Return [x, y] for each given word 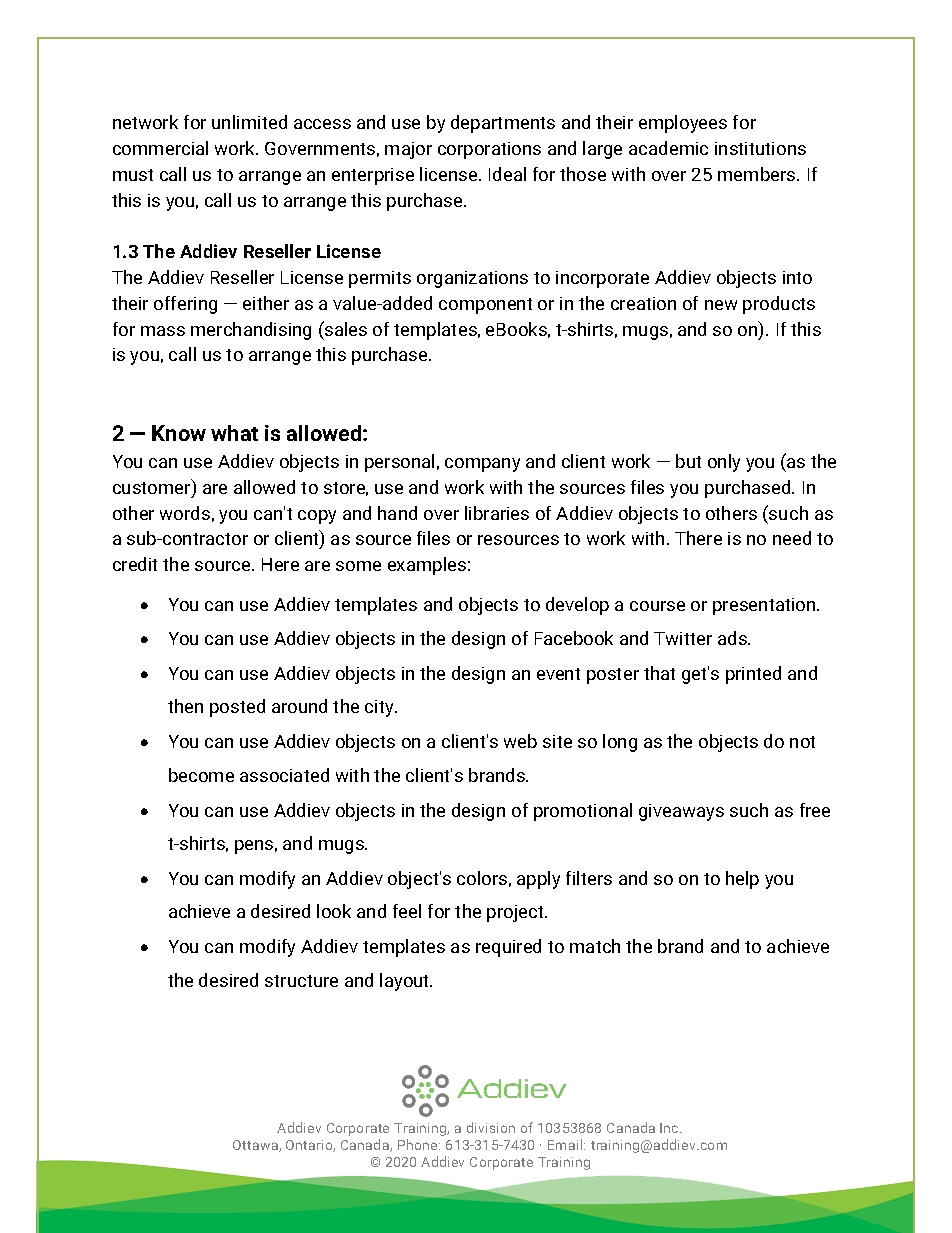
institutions [760, 148]
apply [538, 880]
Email [566, 1144]
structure [301, 981]
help [742, 880]
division [491, 1127]
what [234, 433]
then [185, 706]
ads [733, 638]
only [724, 463]
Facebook [574, 638]
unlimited [249, 122]
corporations [489, 150]
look [334, 911]
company [482, 465]
